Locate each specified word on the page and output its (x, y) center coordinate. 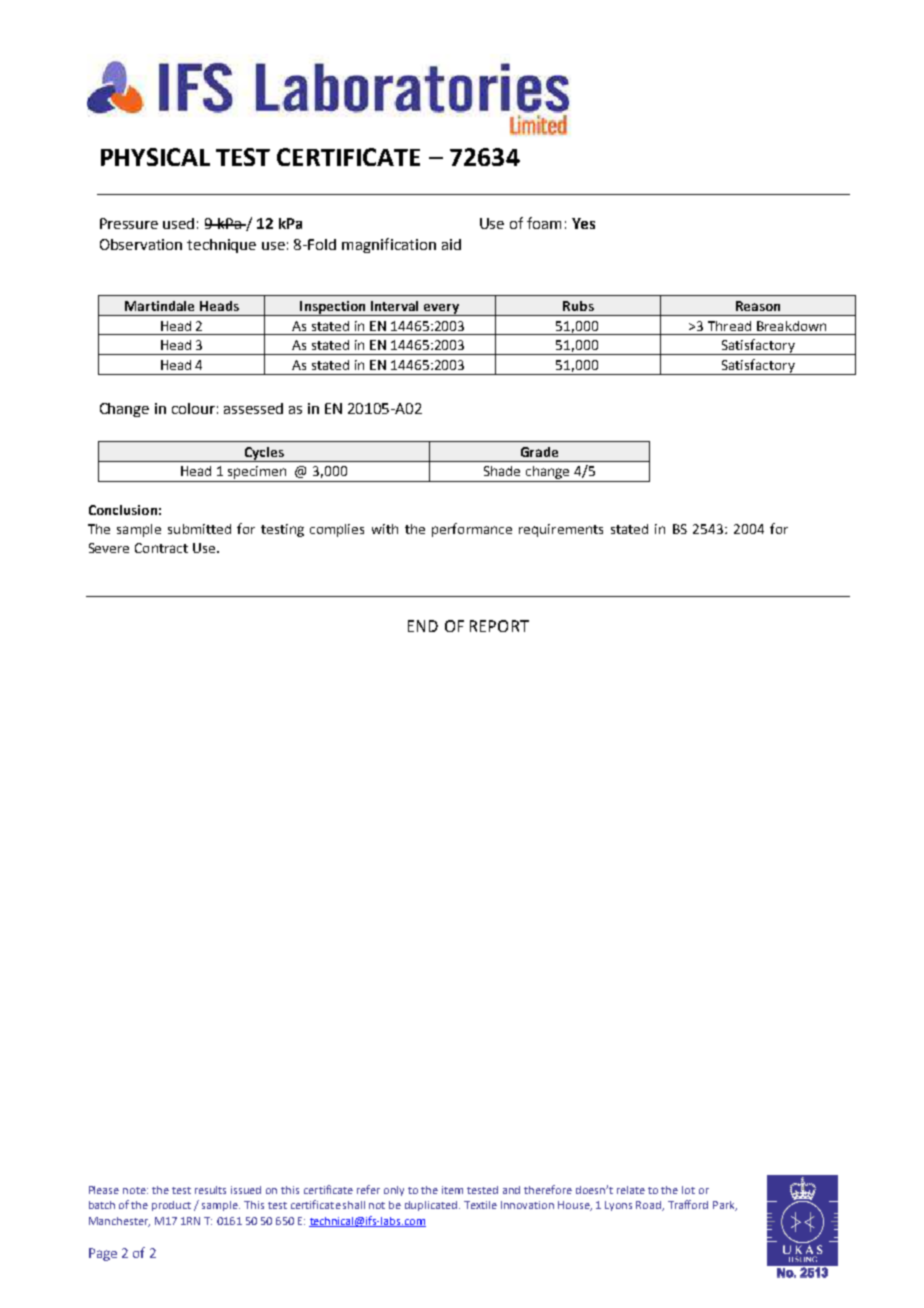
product (171, 1206)
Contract (161, 548)
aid (451, 244)
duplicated (432, 1206)
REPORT (499, 626)
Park (725, 1206)
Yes (583, 223)
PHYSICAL (155, 157)
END (423, 626)
